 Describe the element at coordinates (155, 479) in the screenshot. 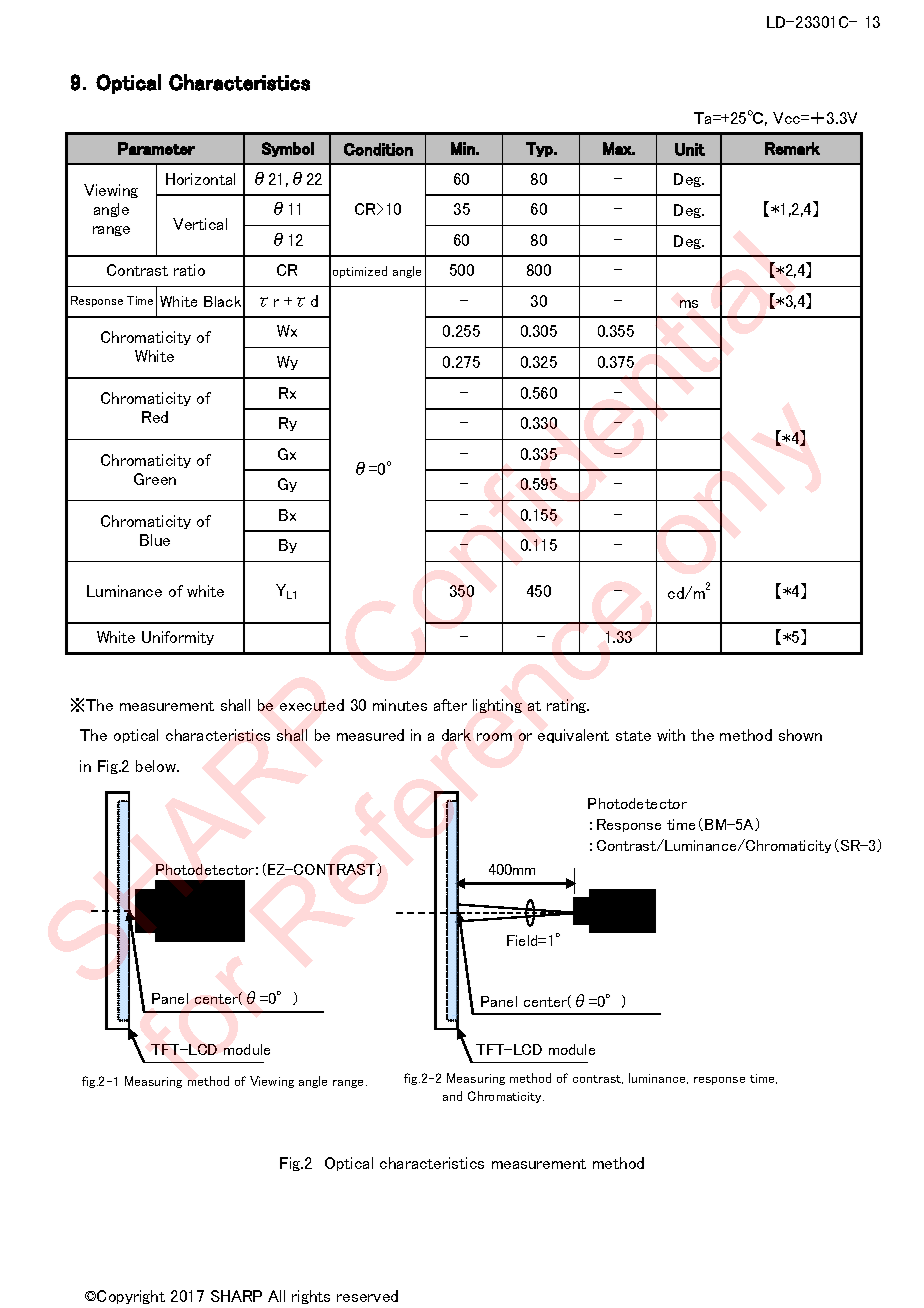

I see `Green` at that location.
